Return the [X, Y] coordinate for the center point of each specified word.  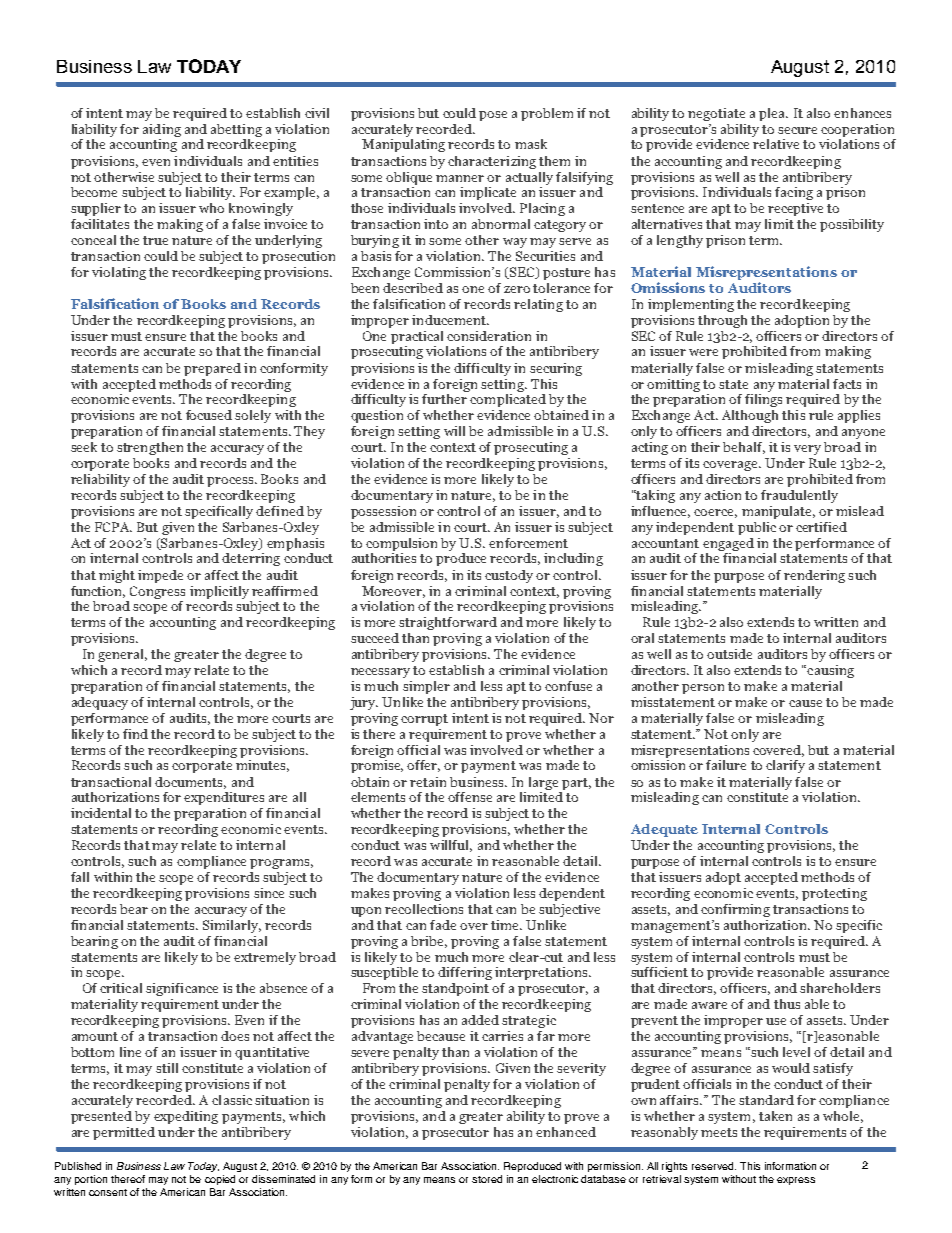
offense [470, 797]
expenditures [224, 798]
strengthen [150, 448]
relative [776, 144]
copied [220, 1180]
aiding [162, 130]
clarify [785, 766]
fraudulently [799, 496]
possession [383, 512]
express [796, 1181]
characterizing [492, 162]
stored [487, 1179]
